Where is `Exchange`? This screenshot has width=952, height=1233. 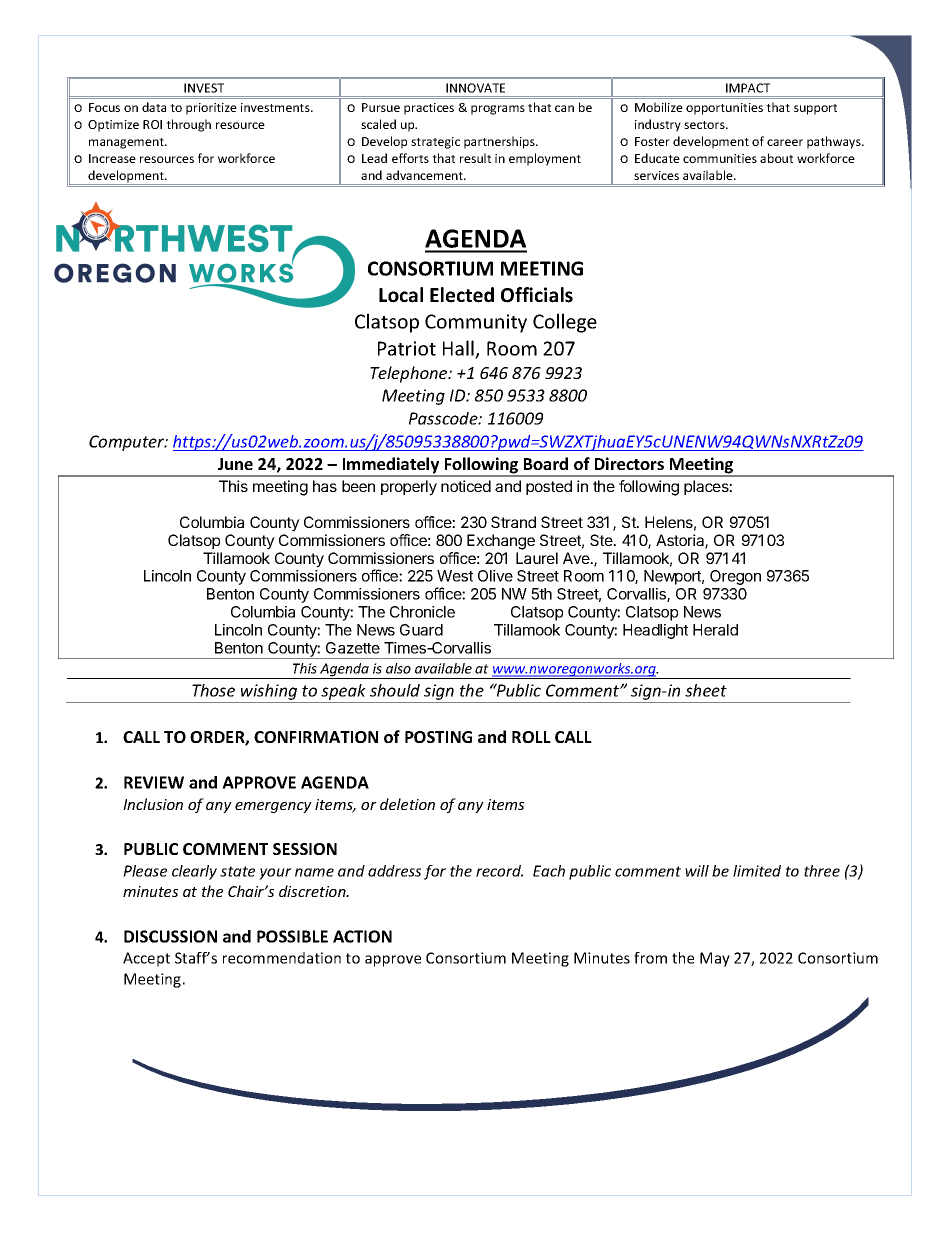 Exchange is located at coordinates (501, 542).
